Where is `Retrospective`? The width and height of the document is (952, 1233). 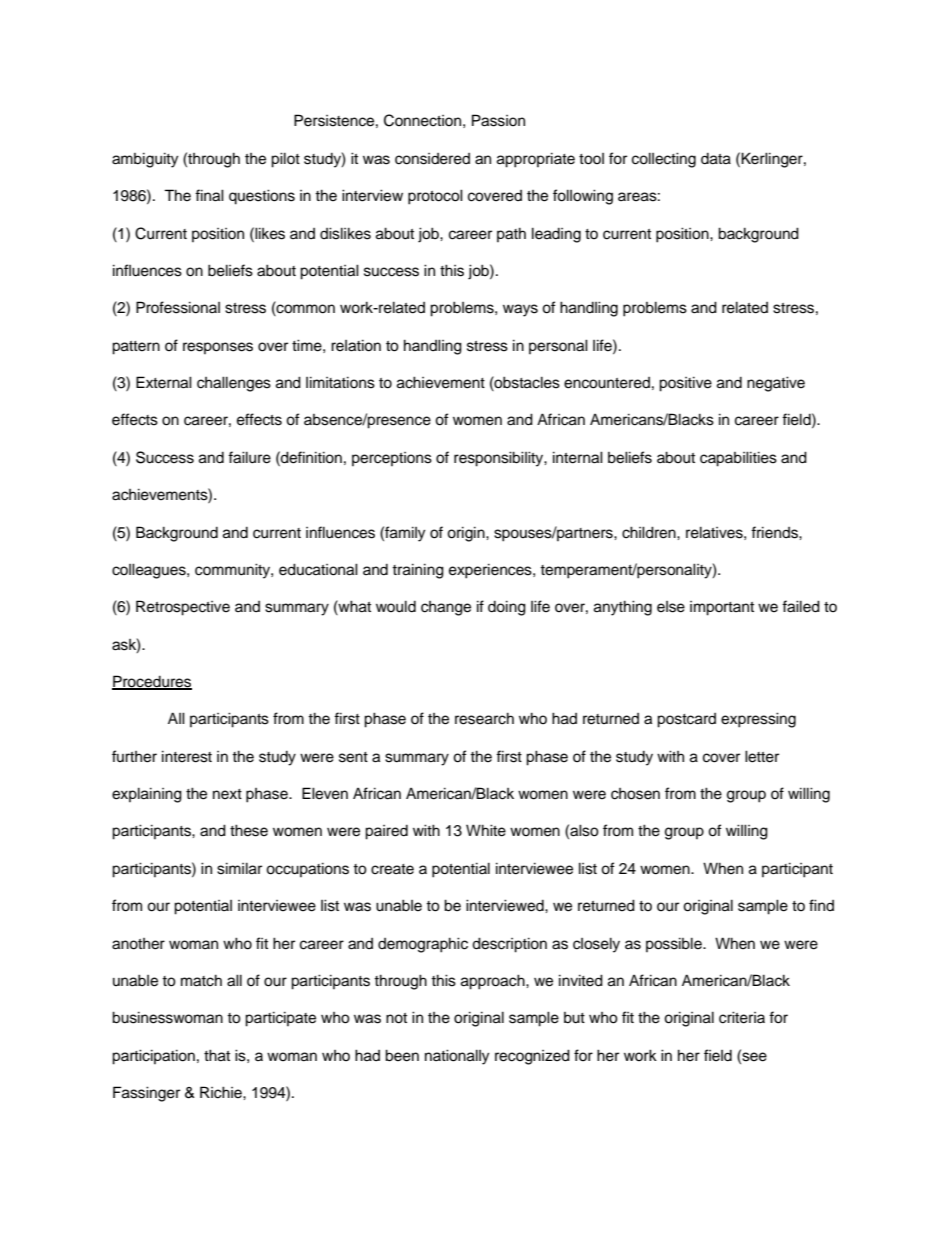
Retrospective is located at coordinates (183, 608).
